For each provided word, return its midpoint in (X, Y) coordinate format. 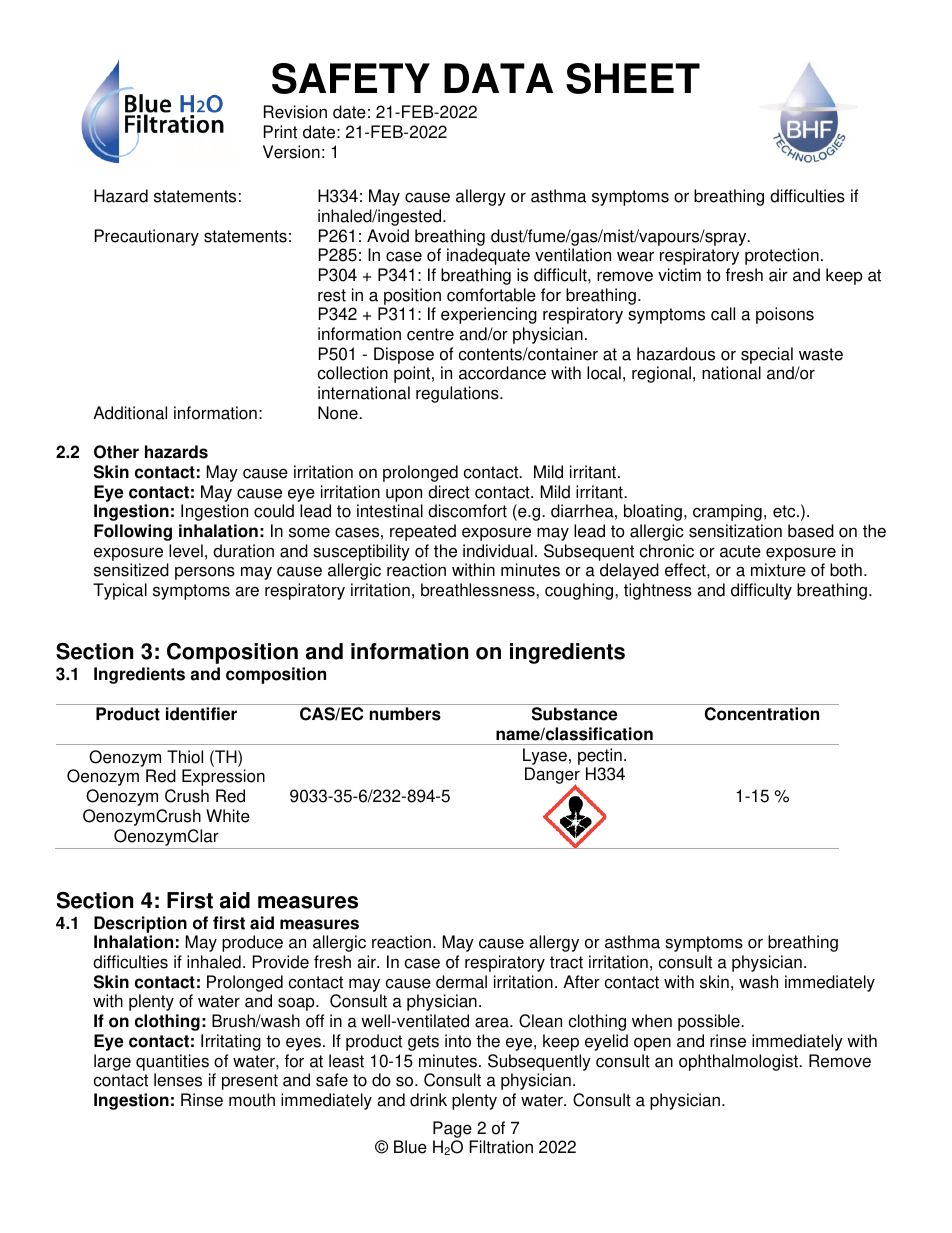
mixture (778, 570)
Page (452, 1129)
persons (205, 573)
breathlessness (479, 590)
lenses (178, 1080)
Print (280, 132)
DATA (498, 78)
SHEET (633, 78)
